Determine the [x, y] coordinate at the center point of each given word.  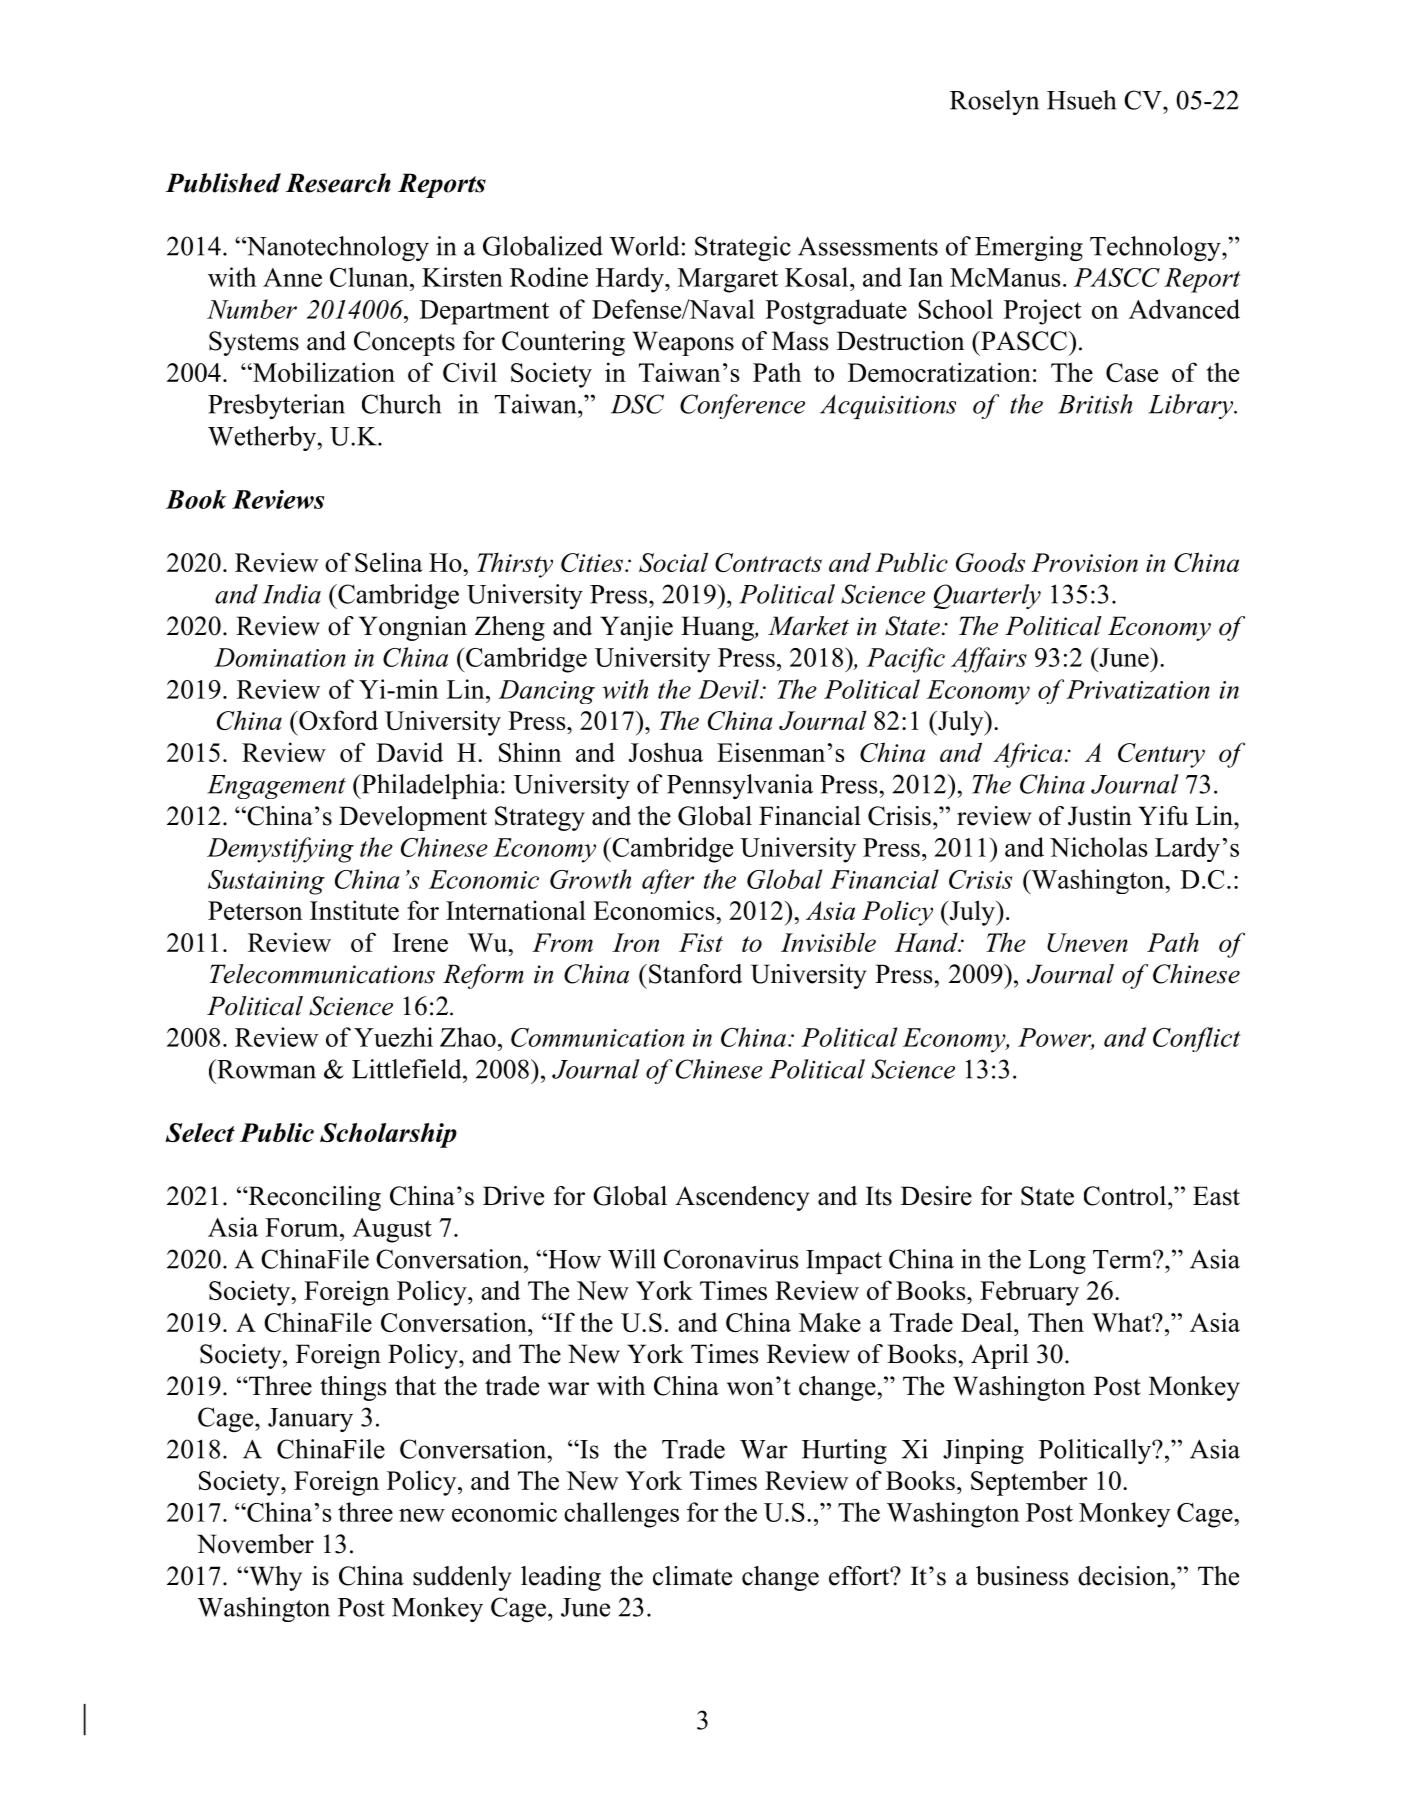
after [668, 881]
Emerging [1029, 248]
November [255, 1544]
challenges [621, 1515]
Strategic [743, 248]
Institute [354, 910]
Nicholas [1099, 847]
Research [338, 183]
